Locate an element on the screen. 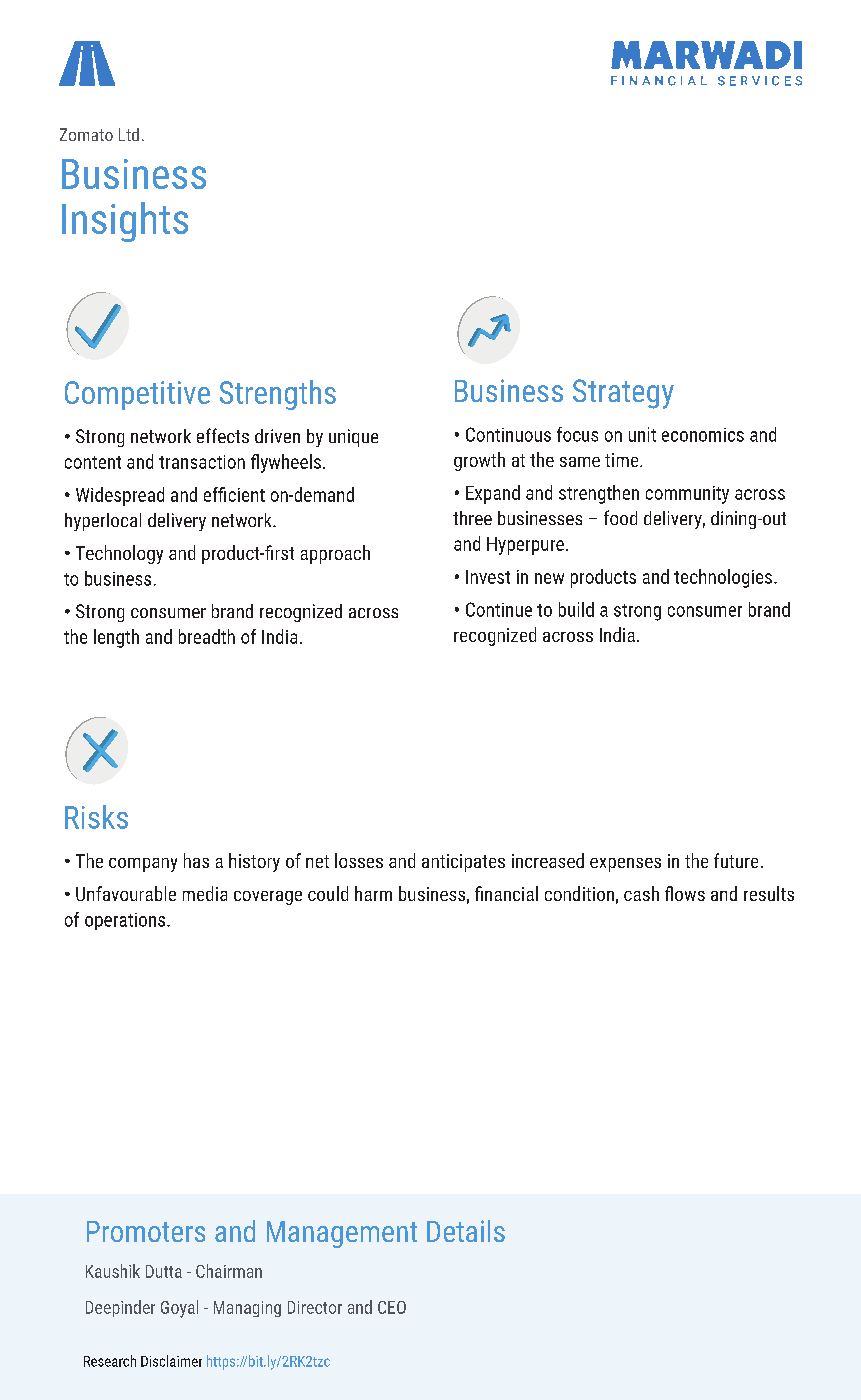 The width and height of the screenshot is (861, 1400). Risks is located at coordinates (96, 817).
